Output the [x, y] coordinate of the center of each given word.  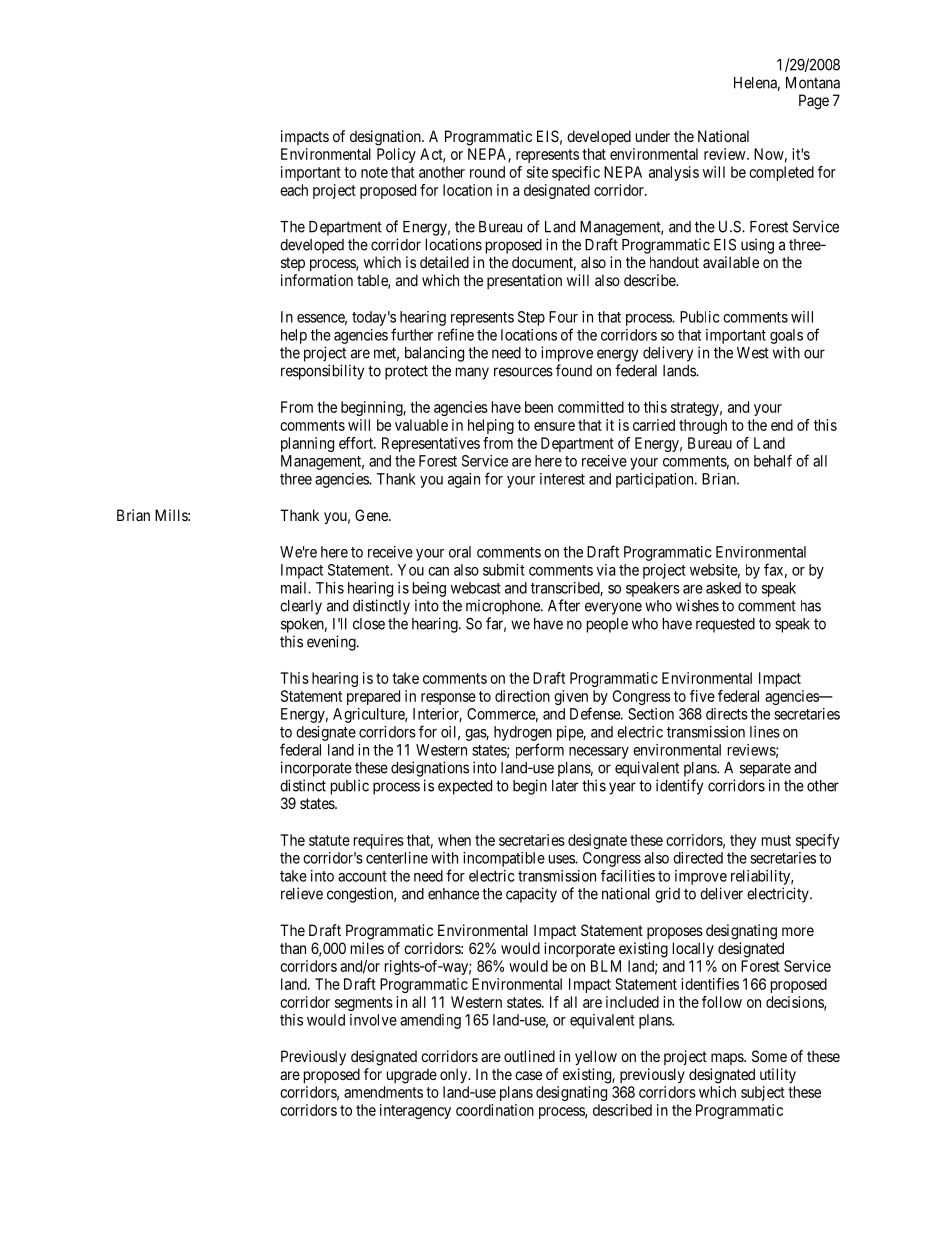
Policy [396, 155]
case [528, 1075]
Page [814, 102]
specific [576, 173]
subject [763, 1093]
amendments [383, 1092]
